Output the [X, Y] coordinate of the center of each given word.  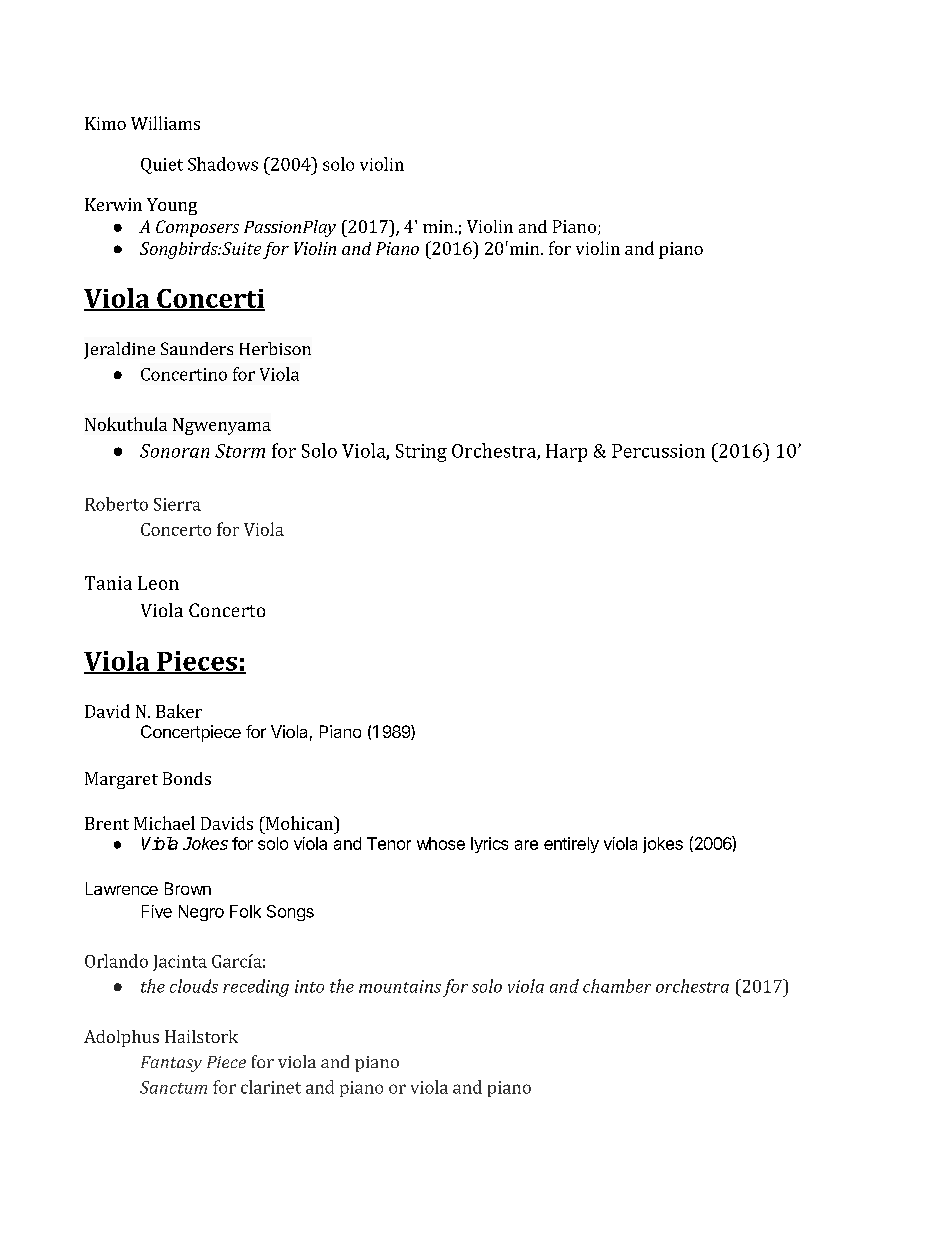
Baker [179, 711]
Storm [240, 451]
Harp [566, 453]
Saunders [197, 348]
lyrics [489, 845]
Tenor [389, 843]
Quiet [162, 166]
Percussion [658, 451]
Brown [188, 888]
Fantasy [171, 1064]
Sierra [177, 504]
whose [441, 843]
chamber [617, 986]
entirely [571, 845]
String [421, 453]
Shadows [223, 164]
